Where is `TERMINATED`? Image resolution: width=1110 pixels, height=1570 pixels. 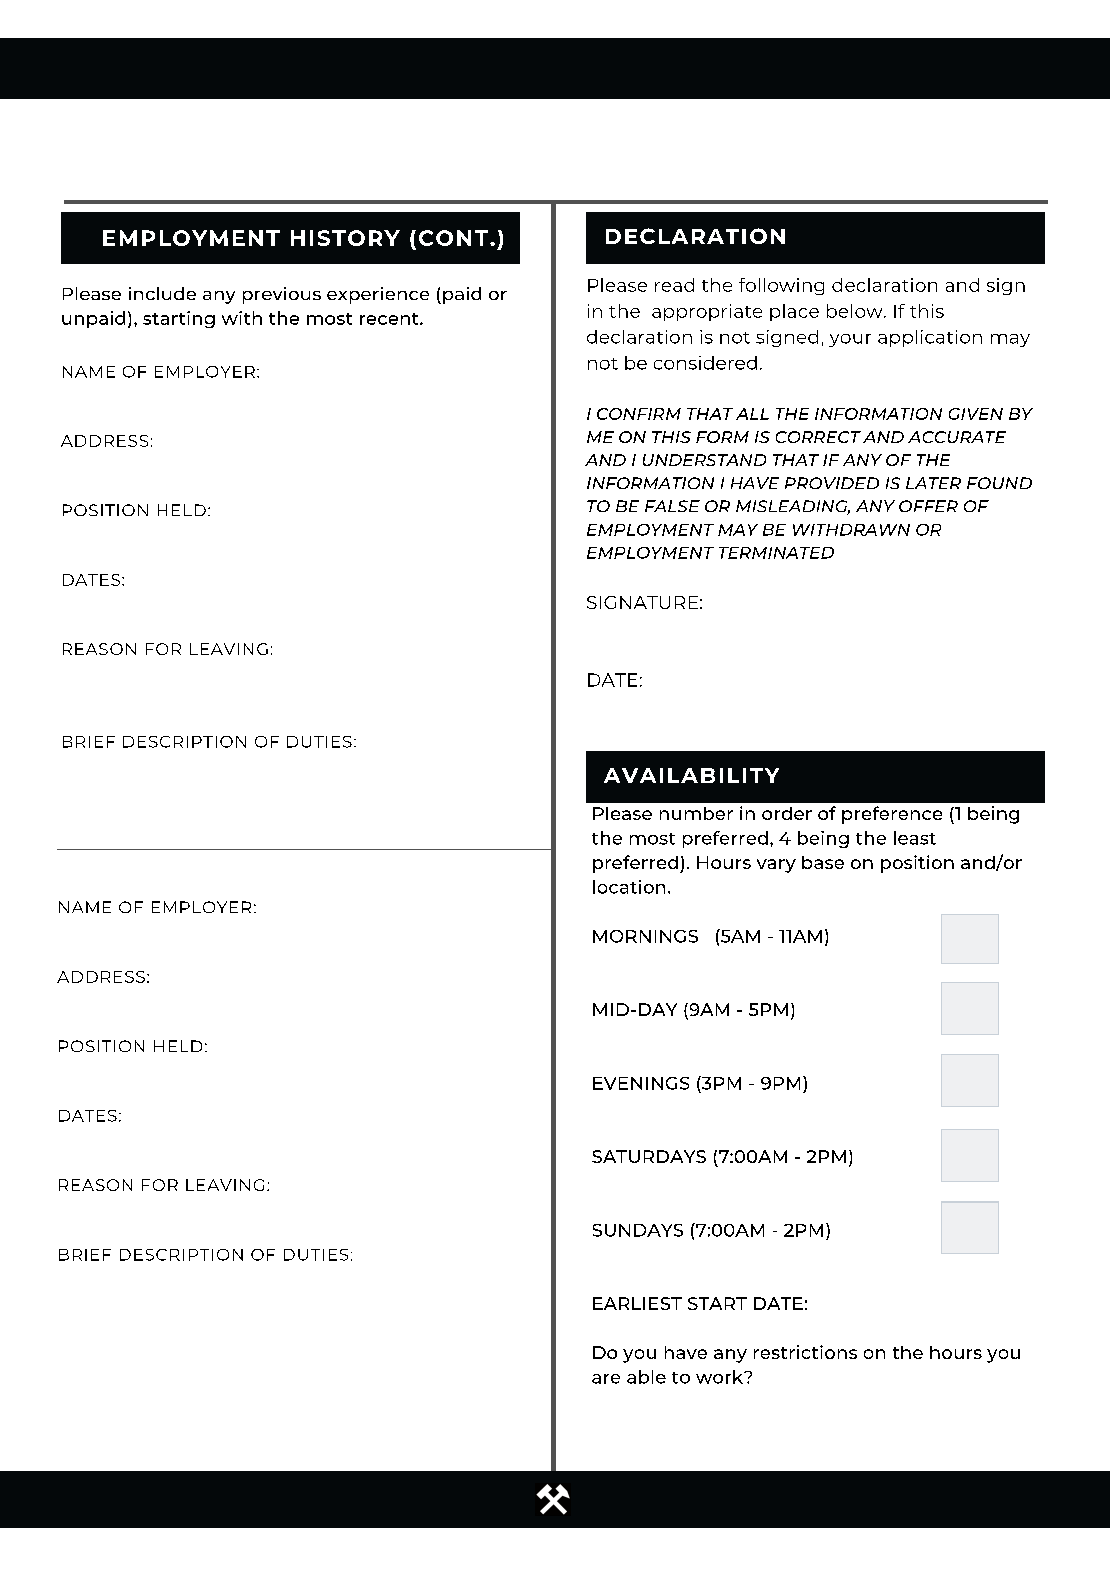
TERMINATED is located at coordinates (776, 553).
